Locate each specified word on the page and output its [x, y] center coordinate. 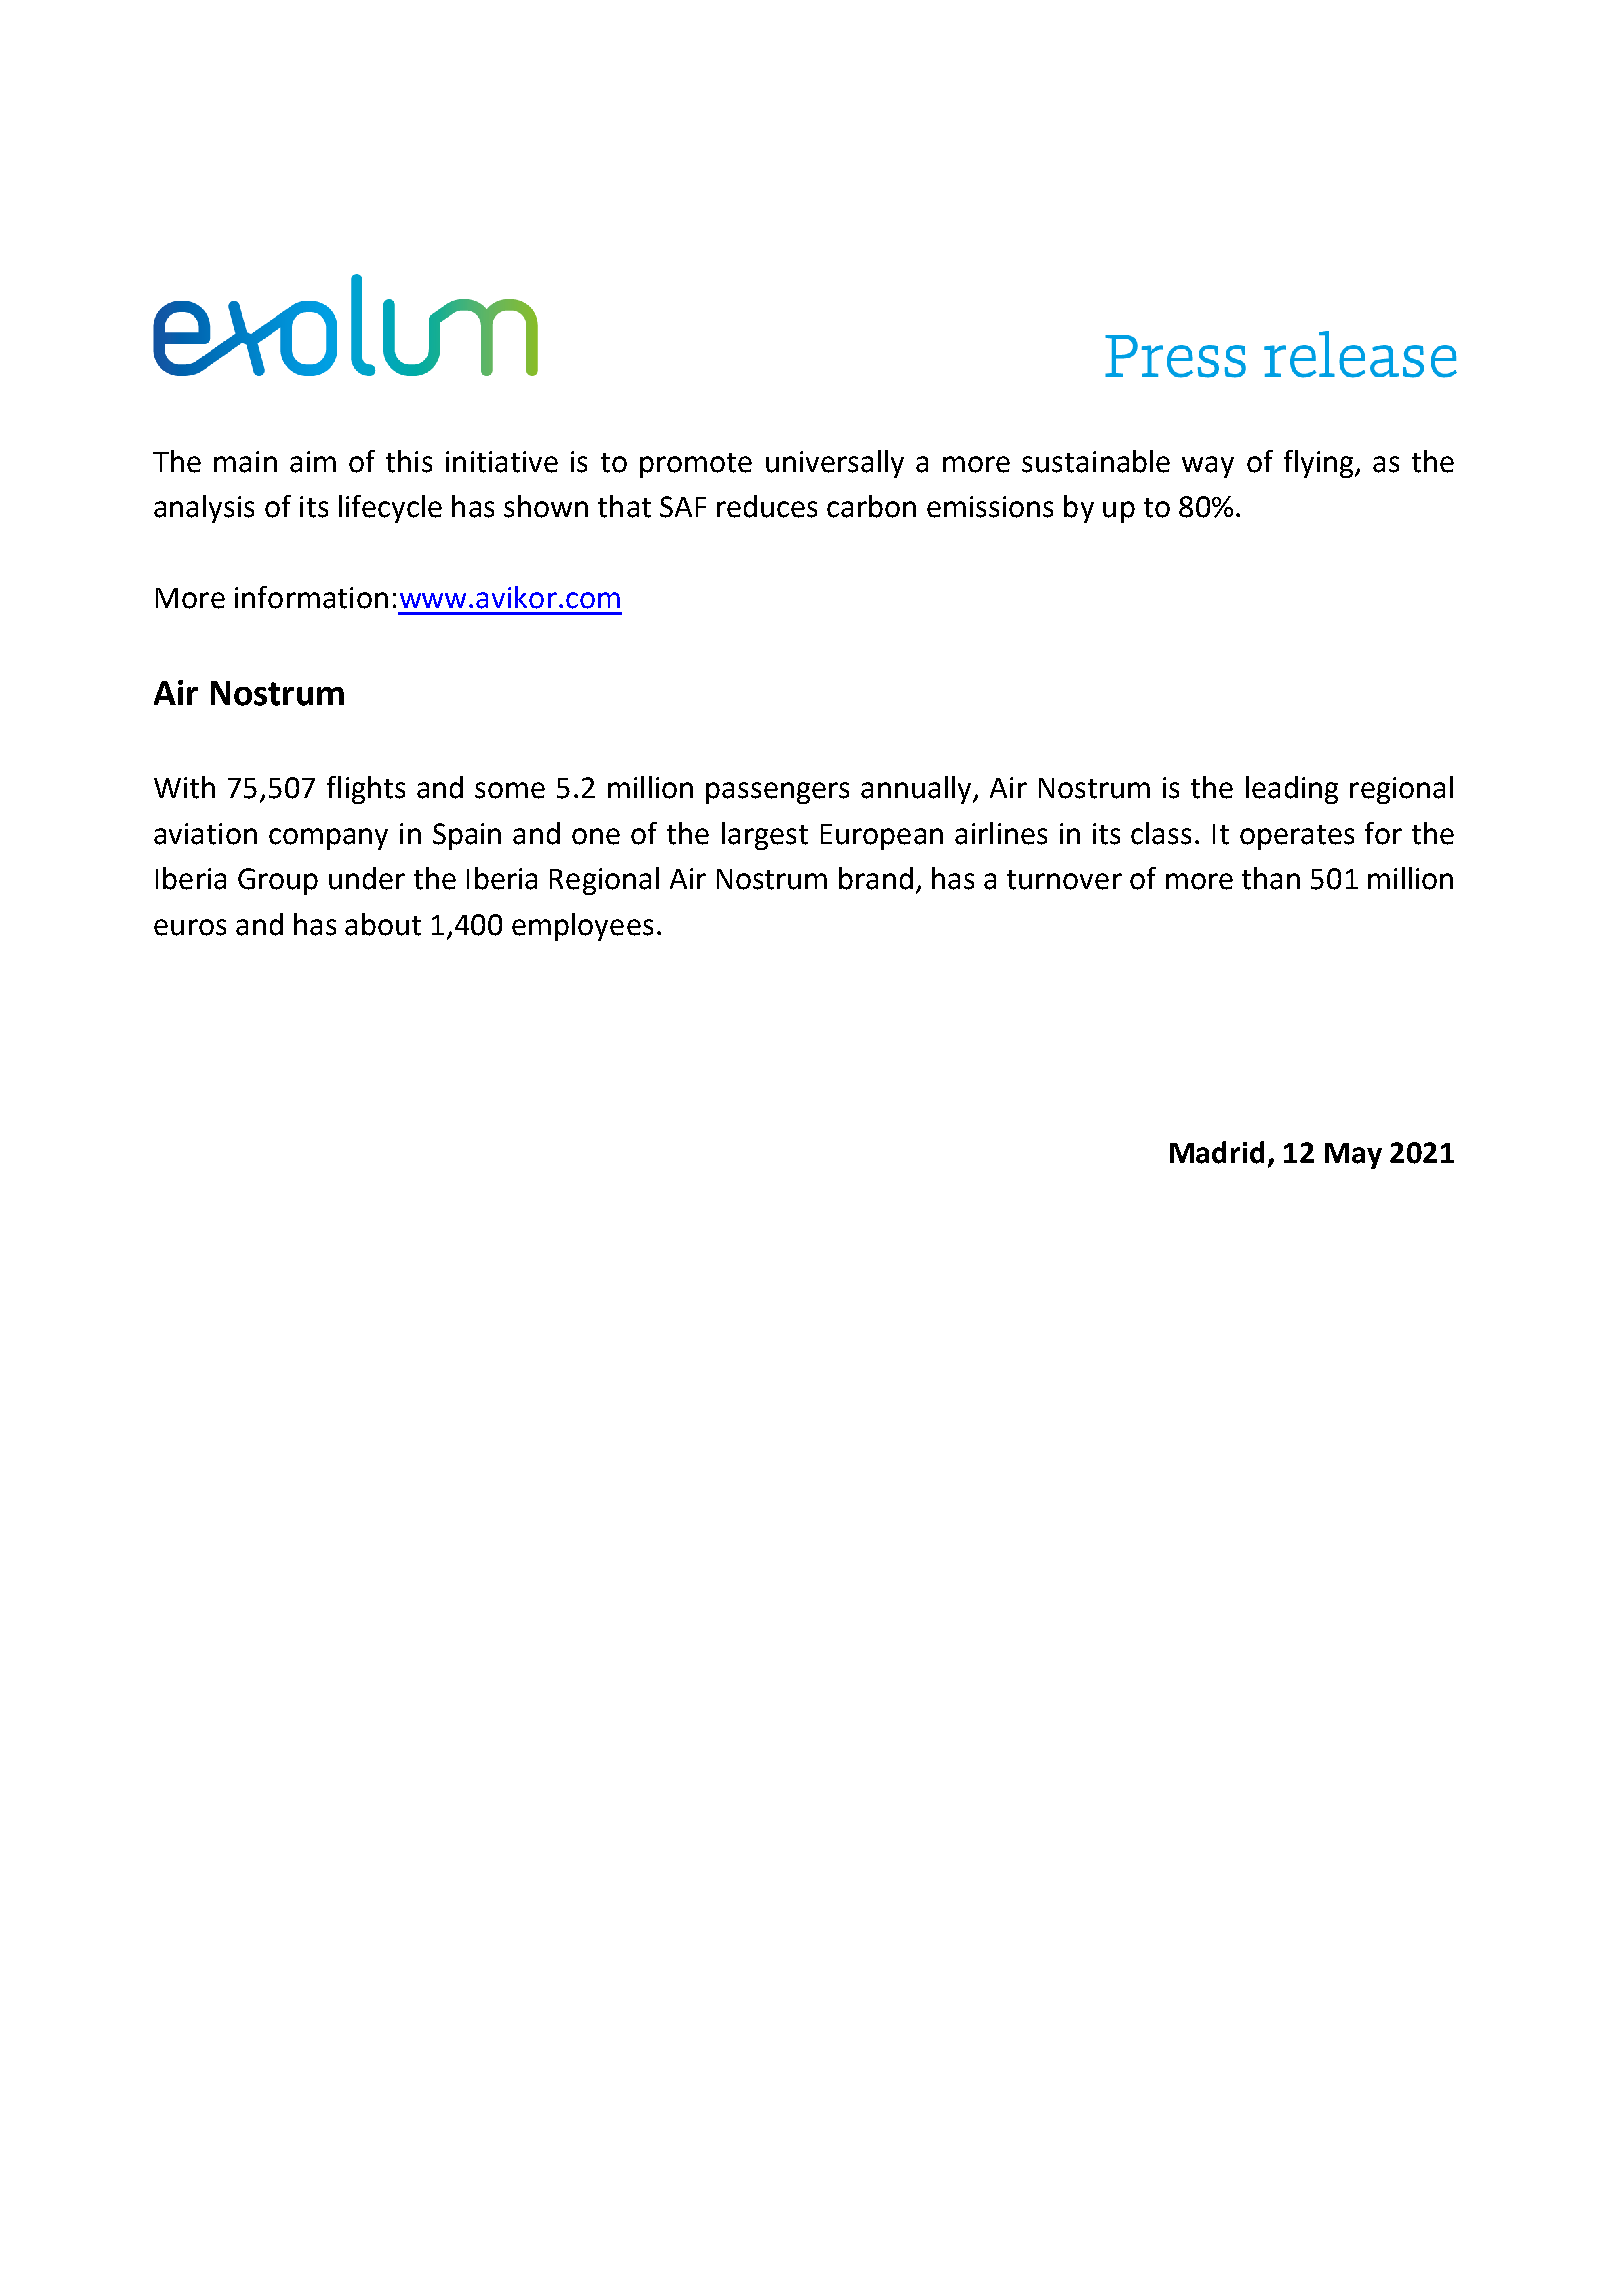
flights [366, 790]
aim [313, 462]
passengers [777, 793]
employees [582, 927]
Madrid [1217, 1152]
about [383, 924]
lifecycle [390, 509]
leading [1292, 790]
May [1353, 1156]
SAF [683, 507]
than [1271, 878]
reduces [767, 506]
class [1161, 833]
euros [190, 927]
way [1208, 467]
